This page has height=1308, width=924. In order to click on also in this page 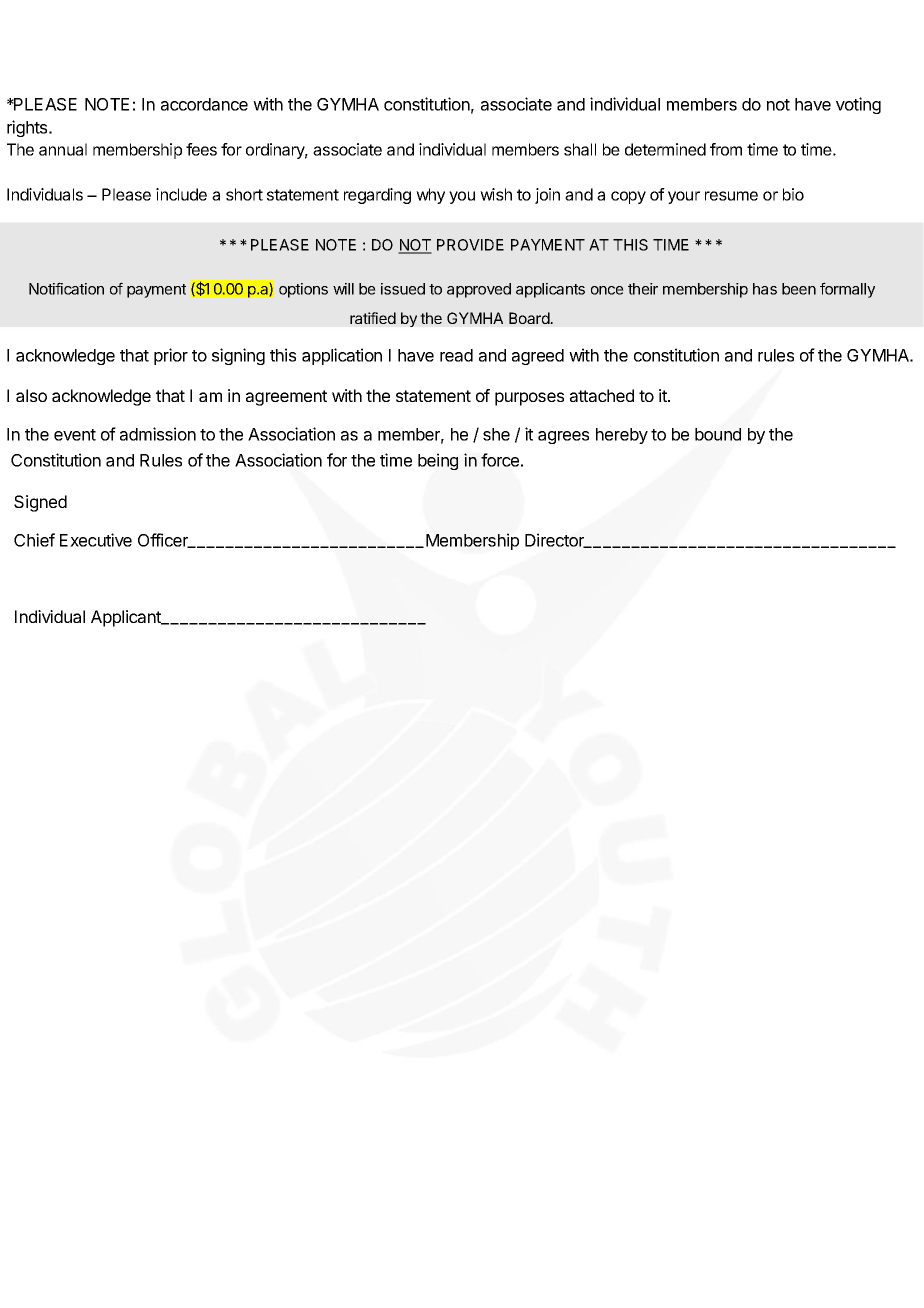, I will do `click(31, 395)`.
